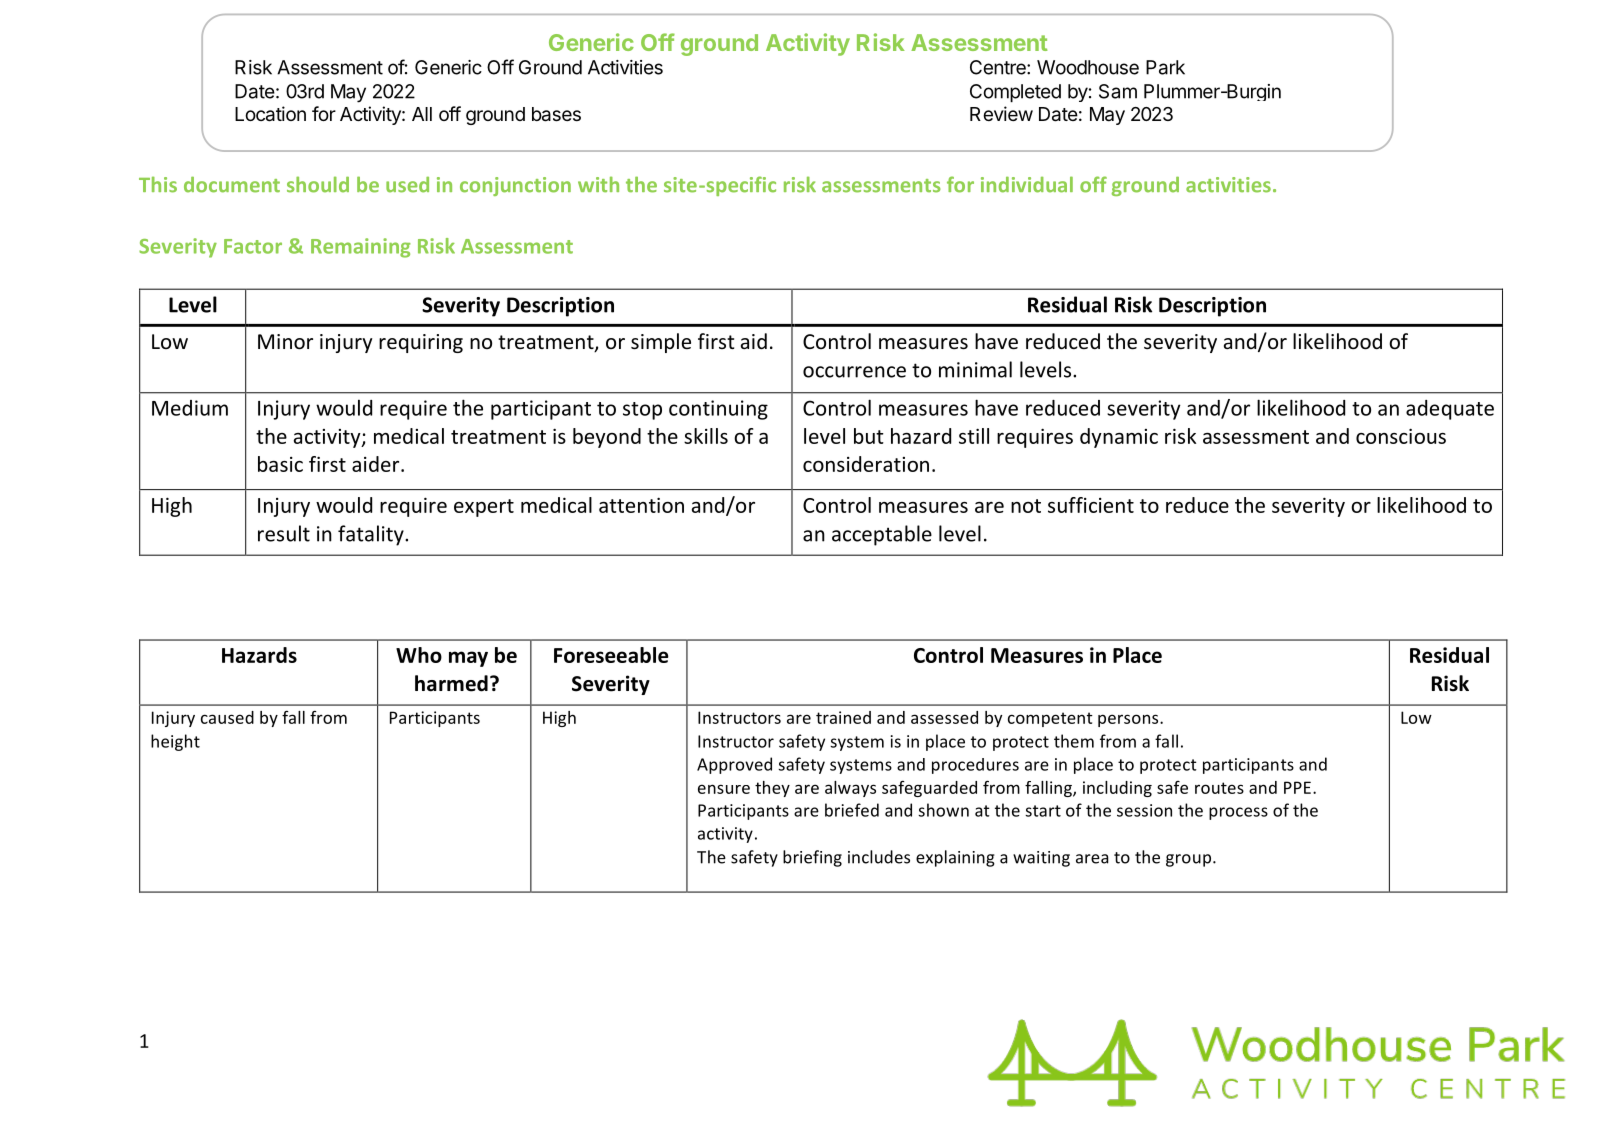  What do you see at coordinates (598, 184) in the document?
I see `with` at bounding box center [598, 184].
